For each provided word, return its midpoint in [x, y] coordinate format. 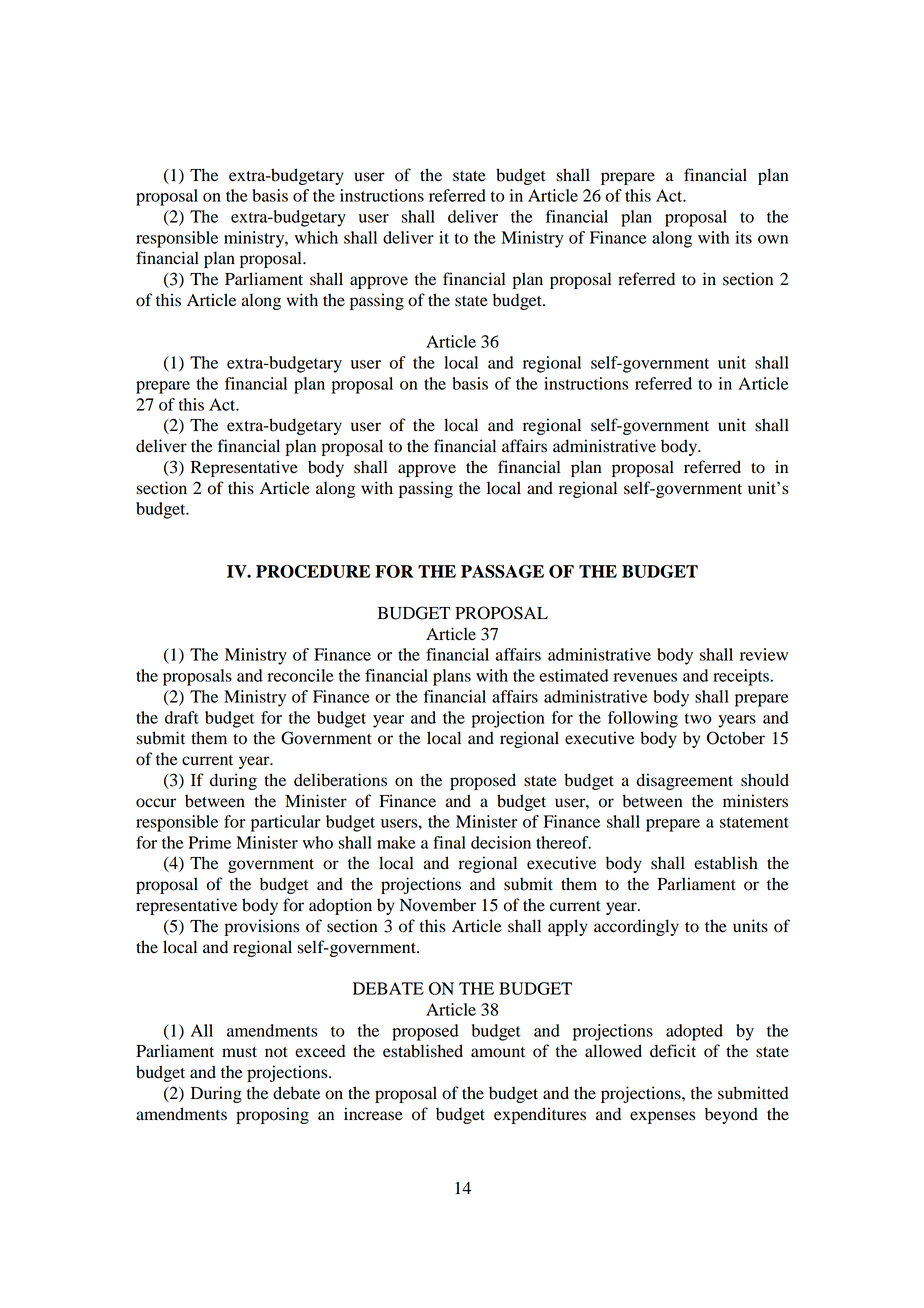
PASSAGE [502, 571]
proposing [272, 1115]
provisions [261, 927]
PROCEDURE [313, 571]
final [449, 842]
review [764, 654]
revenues [645, 677]
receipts [742, 677]
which [316, 237]
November [438, 905]
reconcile [301, 675]
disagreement [684, 781]
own [773, 239]
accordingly [636, 927]
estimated [574, 675]
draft [182, 717]
